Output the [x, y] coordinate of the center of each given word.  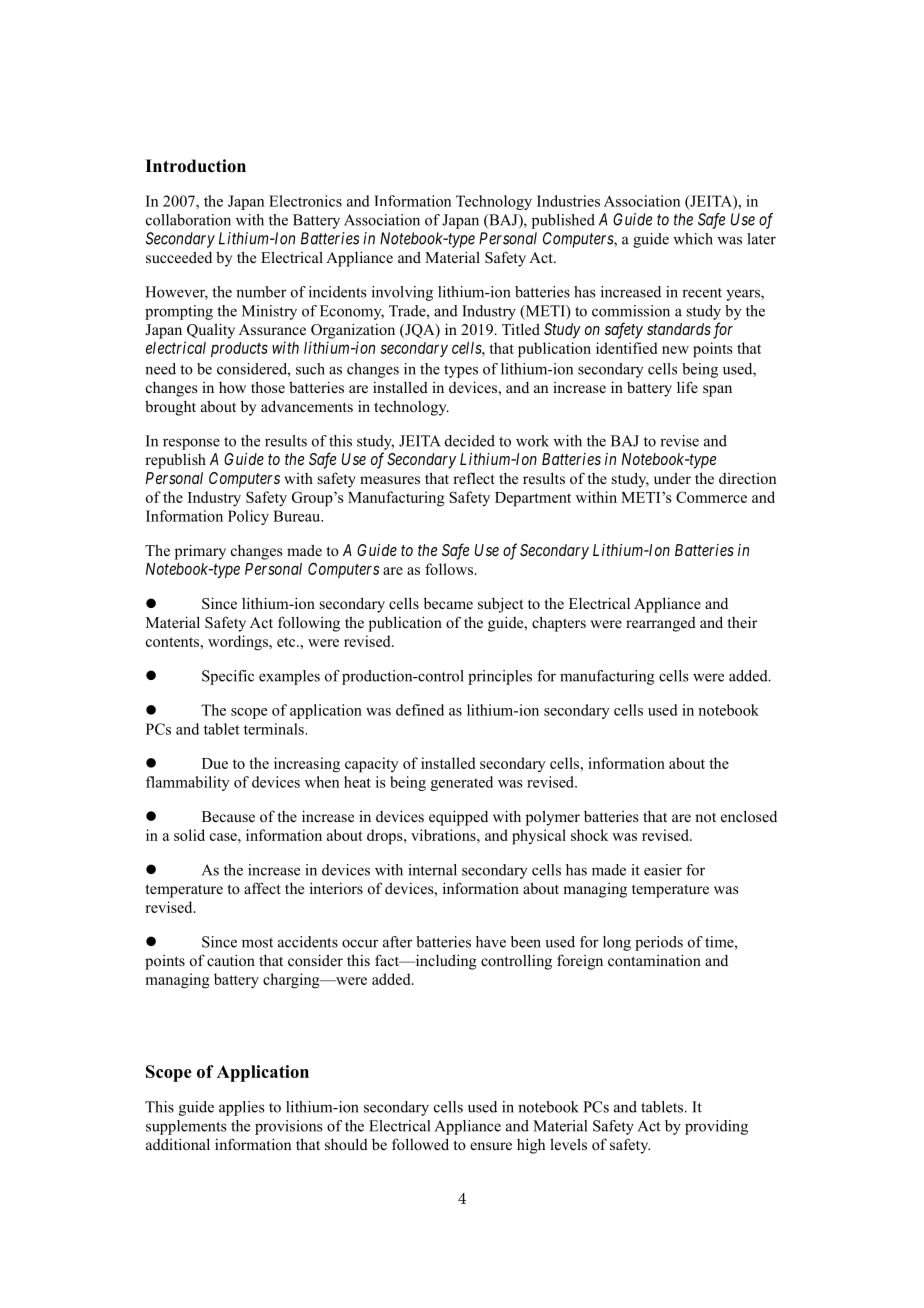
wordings [239, 643]
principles [500, 677]
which [693, 239]
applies [242, 1108]
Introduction [195, 166]
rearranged [661, 624]
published [563, 221]
